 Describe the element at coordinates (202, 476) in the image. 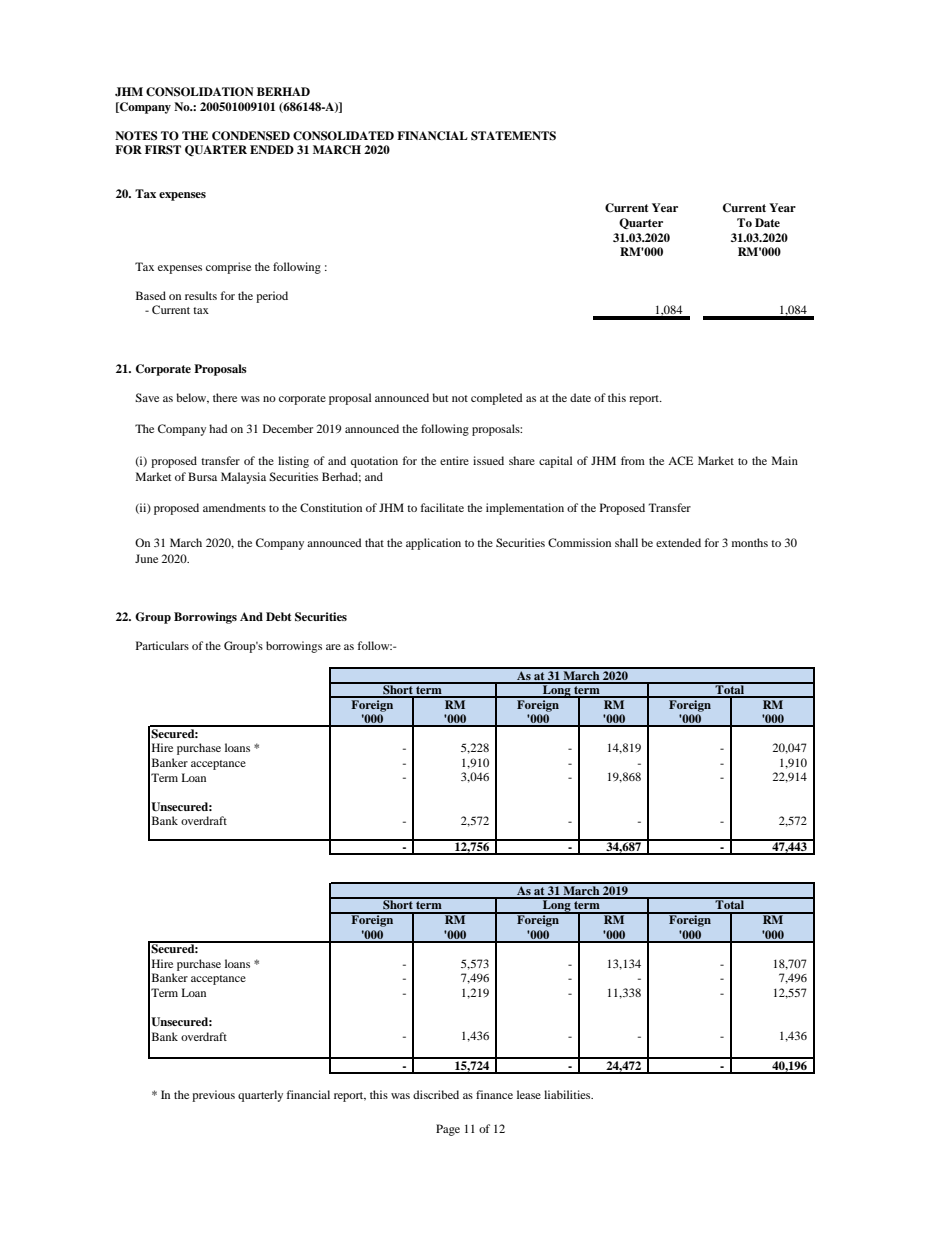

I see `Bursa` at that location.
